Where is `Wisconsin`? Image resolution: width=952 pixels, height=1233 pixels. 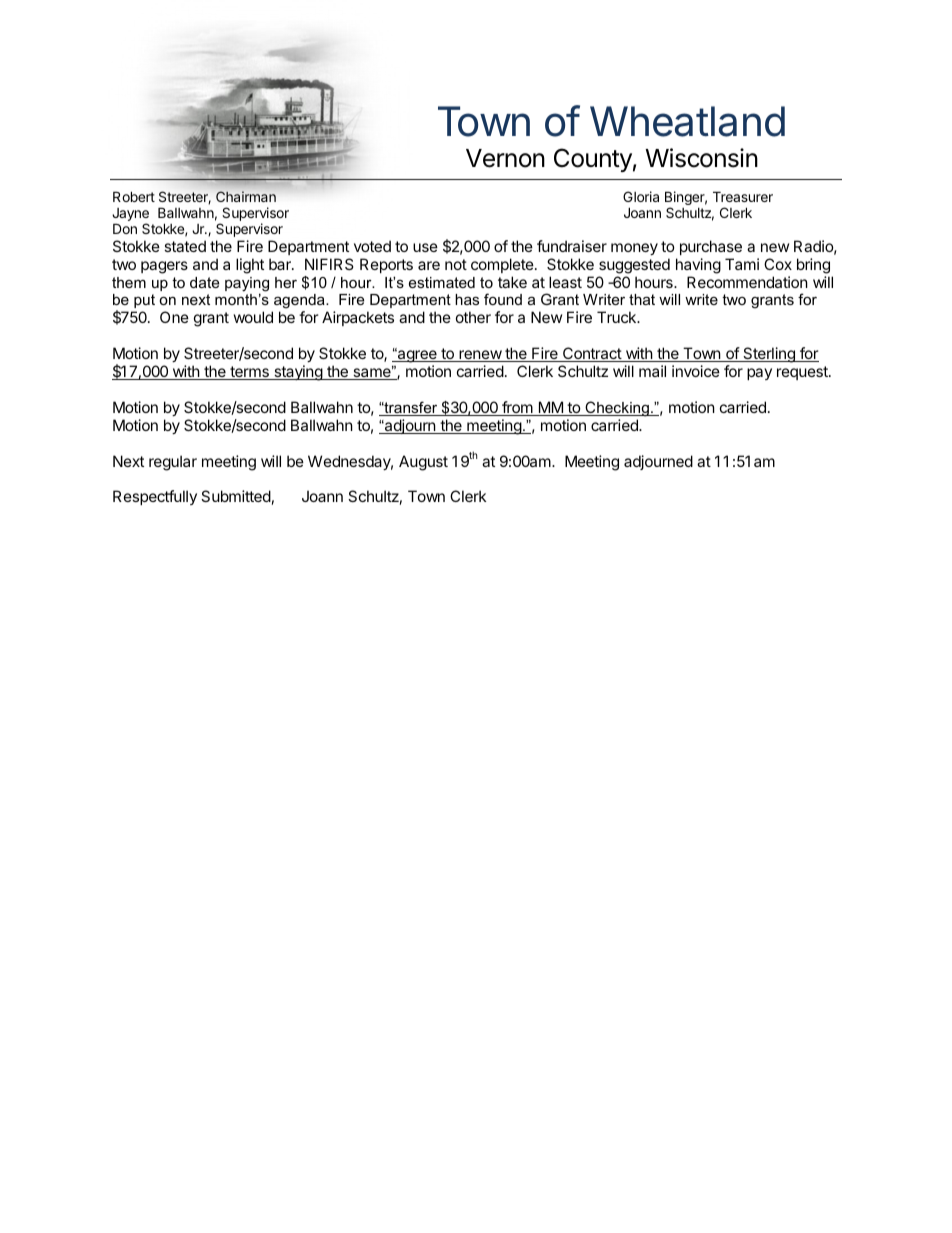 Wisconsin is located at coordinates (701, 158).
